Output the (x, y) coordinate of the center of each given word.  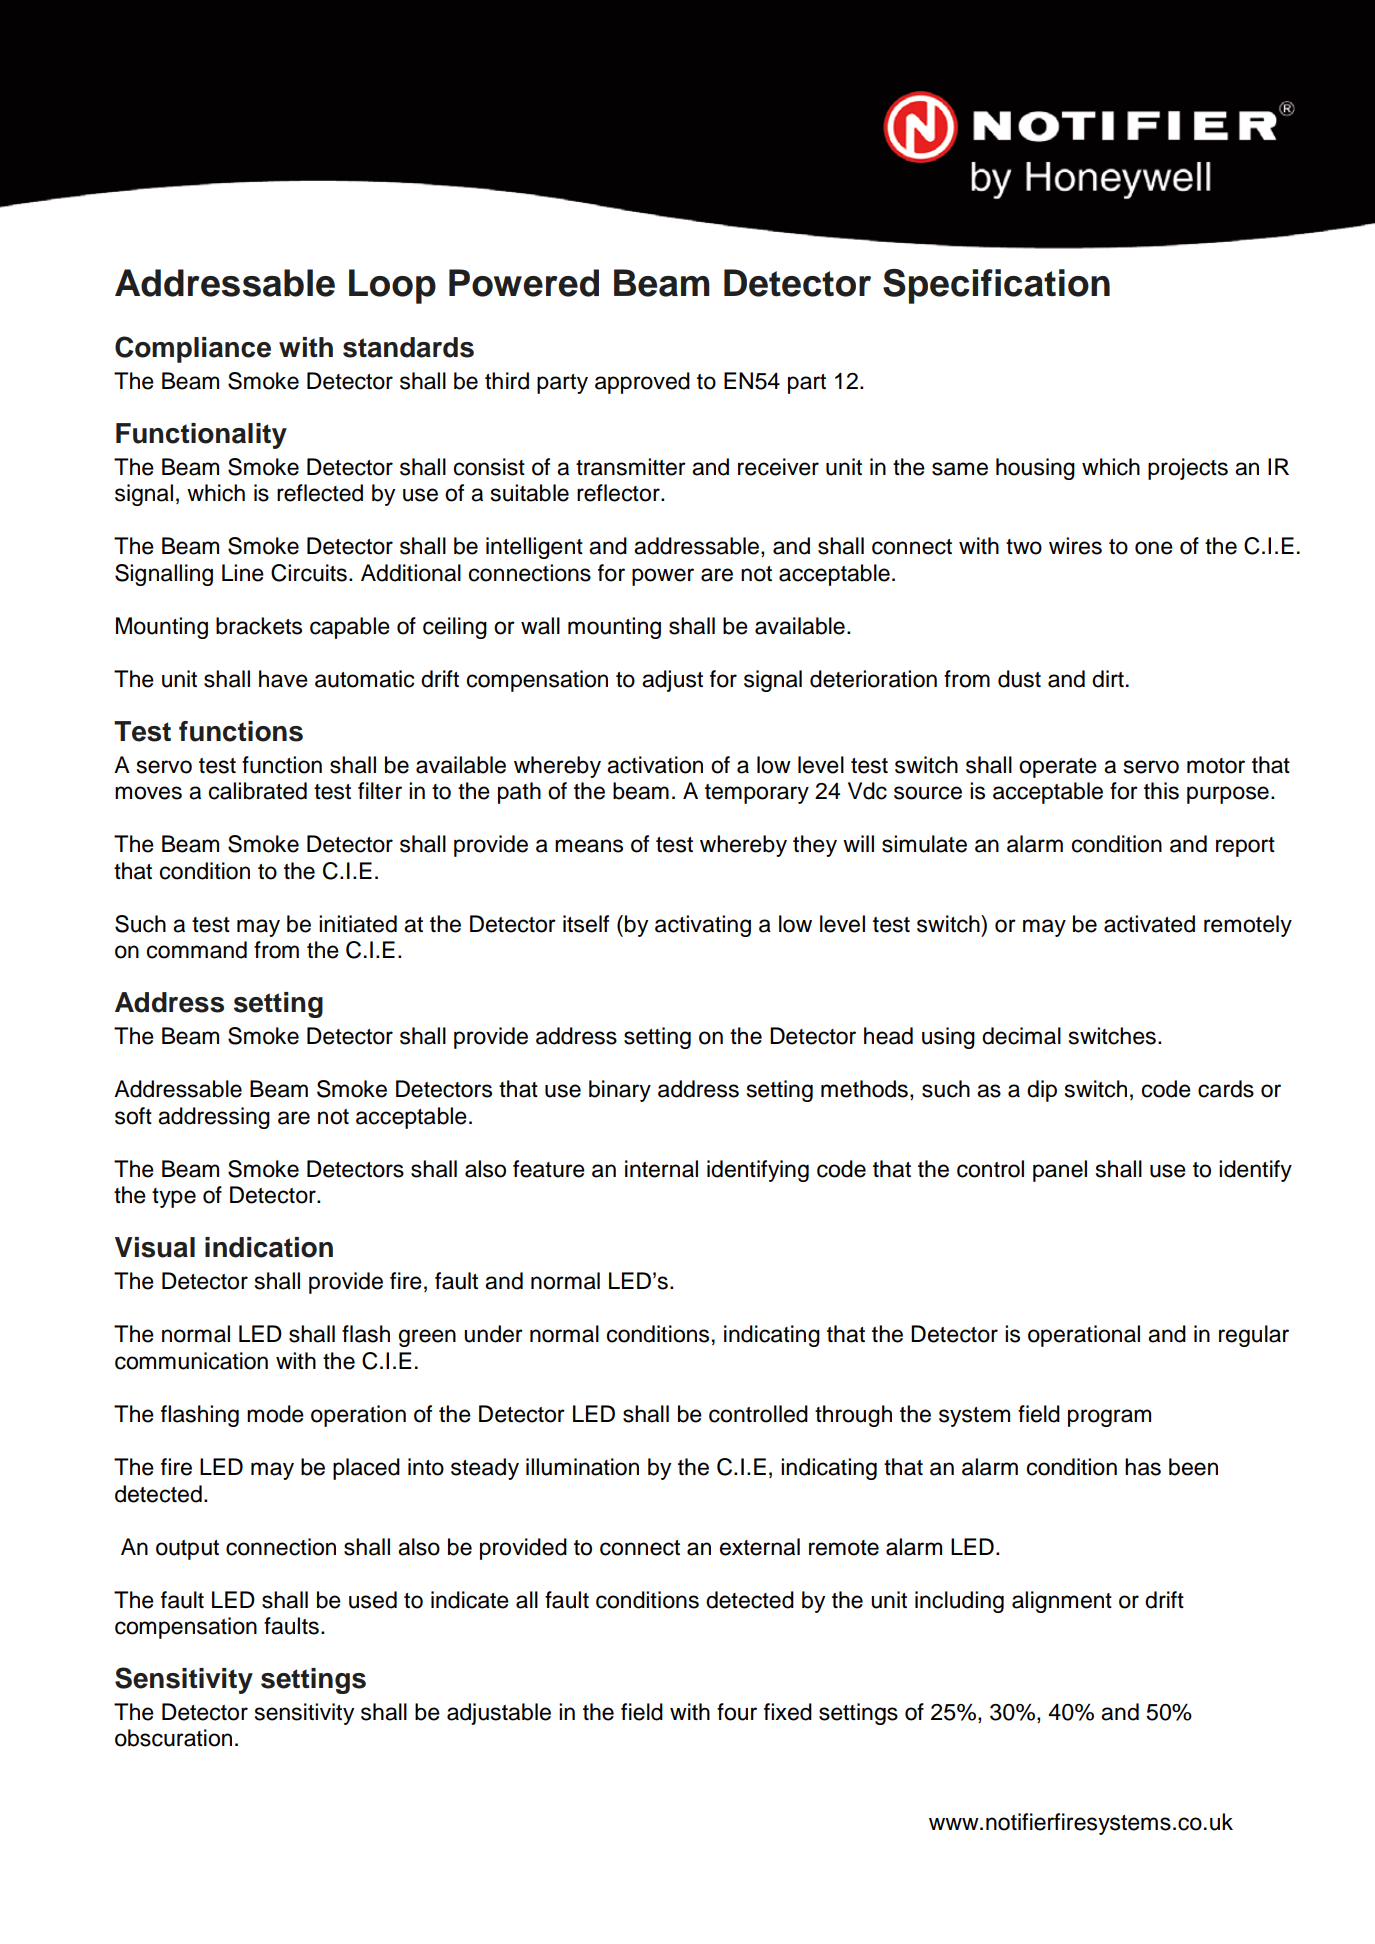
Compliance (193, 349)
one (1154, 548)
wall (540, 626)
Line (243, 573)
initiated (358, 924)
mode (275, 1414)
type (174, 1198)
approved (642, 383)
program (1109, 1418)
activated (1149, 924)
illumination (582, 1467)
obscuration (173, 1738)
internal (661, 1169)
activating (703, 926)
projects (1188, 469)
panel (1060, 1171)
